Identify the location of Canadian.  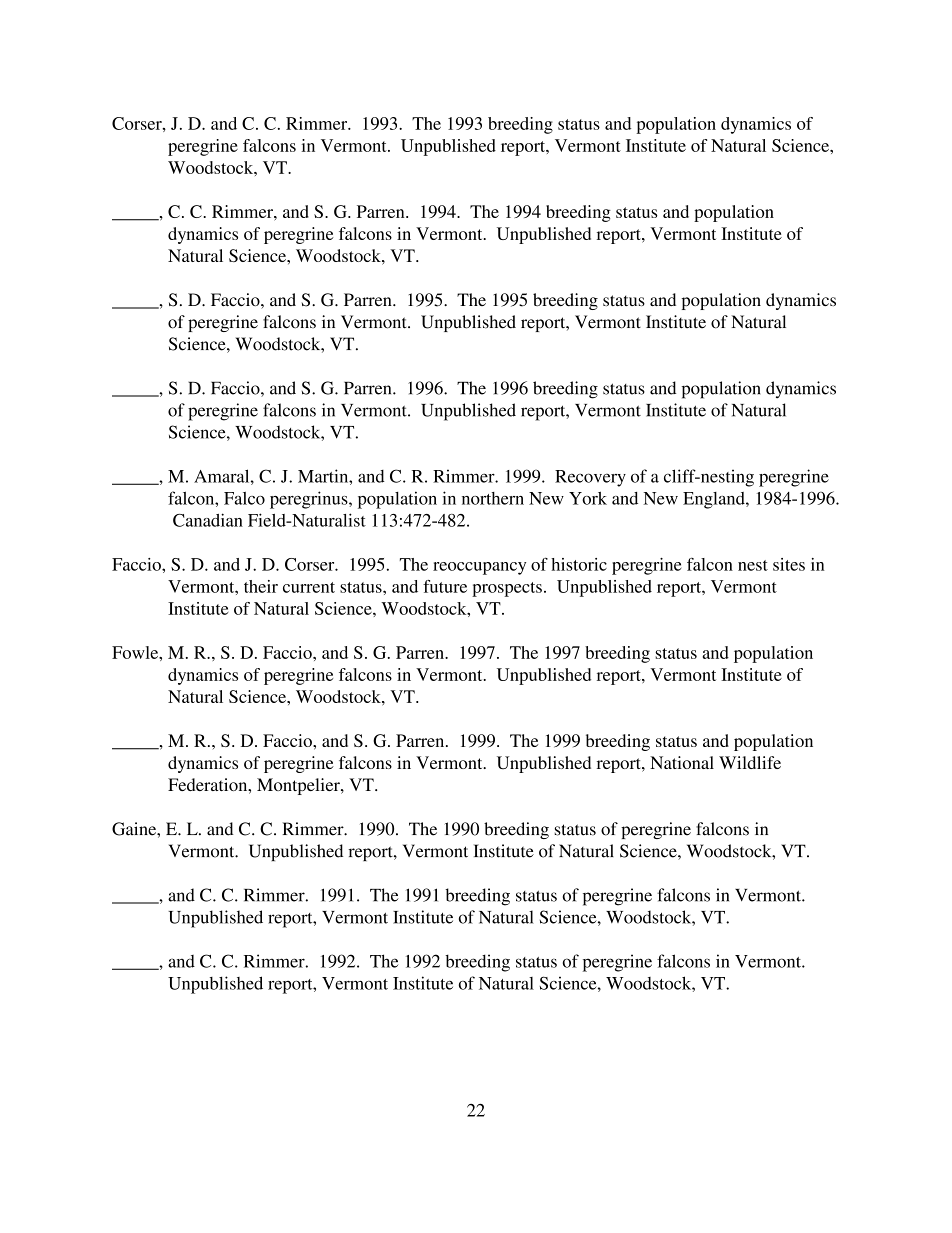
(208, 520).
